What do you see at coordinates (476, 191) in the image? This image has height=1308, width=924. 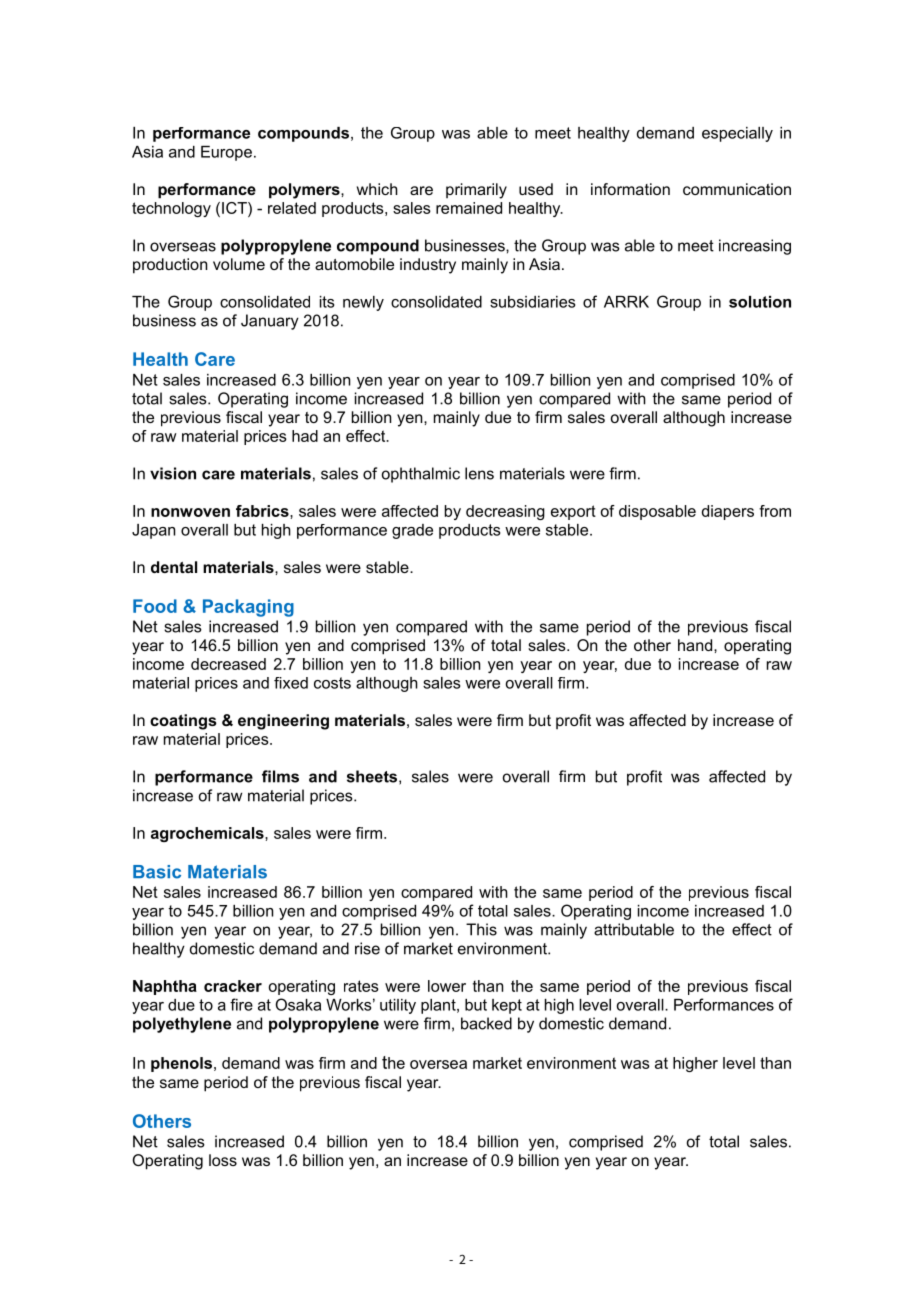 I see `primarily` at bounding box center [476, 191].
